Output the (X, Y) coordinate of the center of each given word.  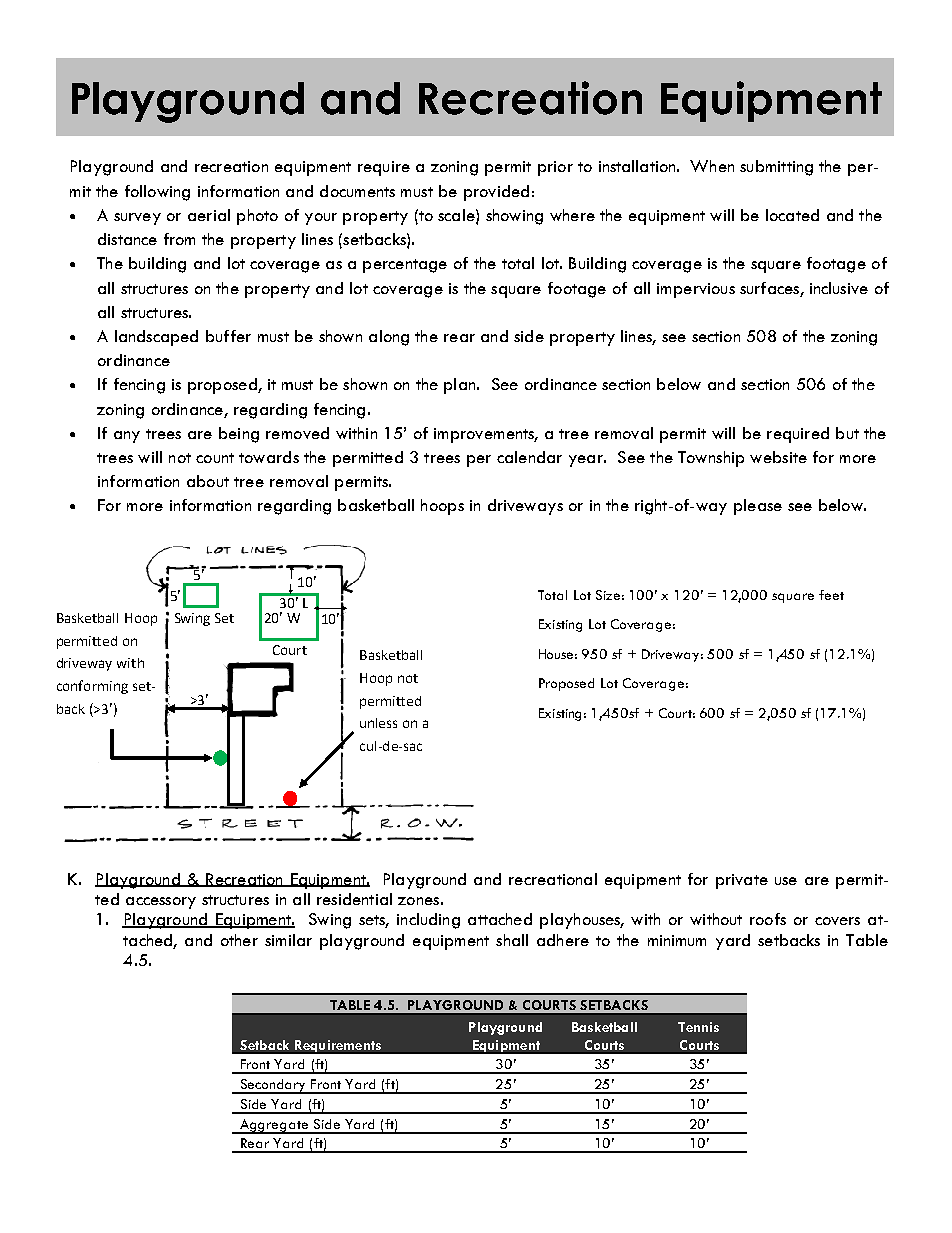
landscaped (156, 338)
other (239, 940)
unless (378, 723)
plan (461, 386)
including (428, 921)
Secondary (274, 1086)
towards (269, 457)
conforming (92, 687)
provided (496, 193)
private (742, 881)
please (758, 507)
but (847, 433)
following (157, 193)
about (208, 481)
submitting (776, 168)
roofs (768, 919)
